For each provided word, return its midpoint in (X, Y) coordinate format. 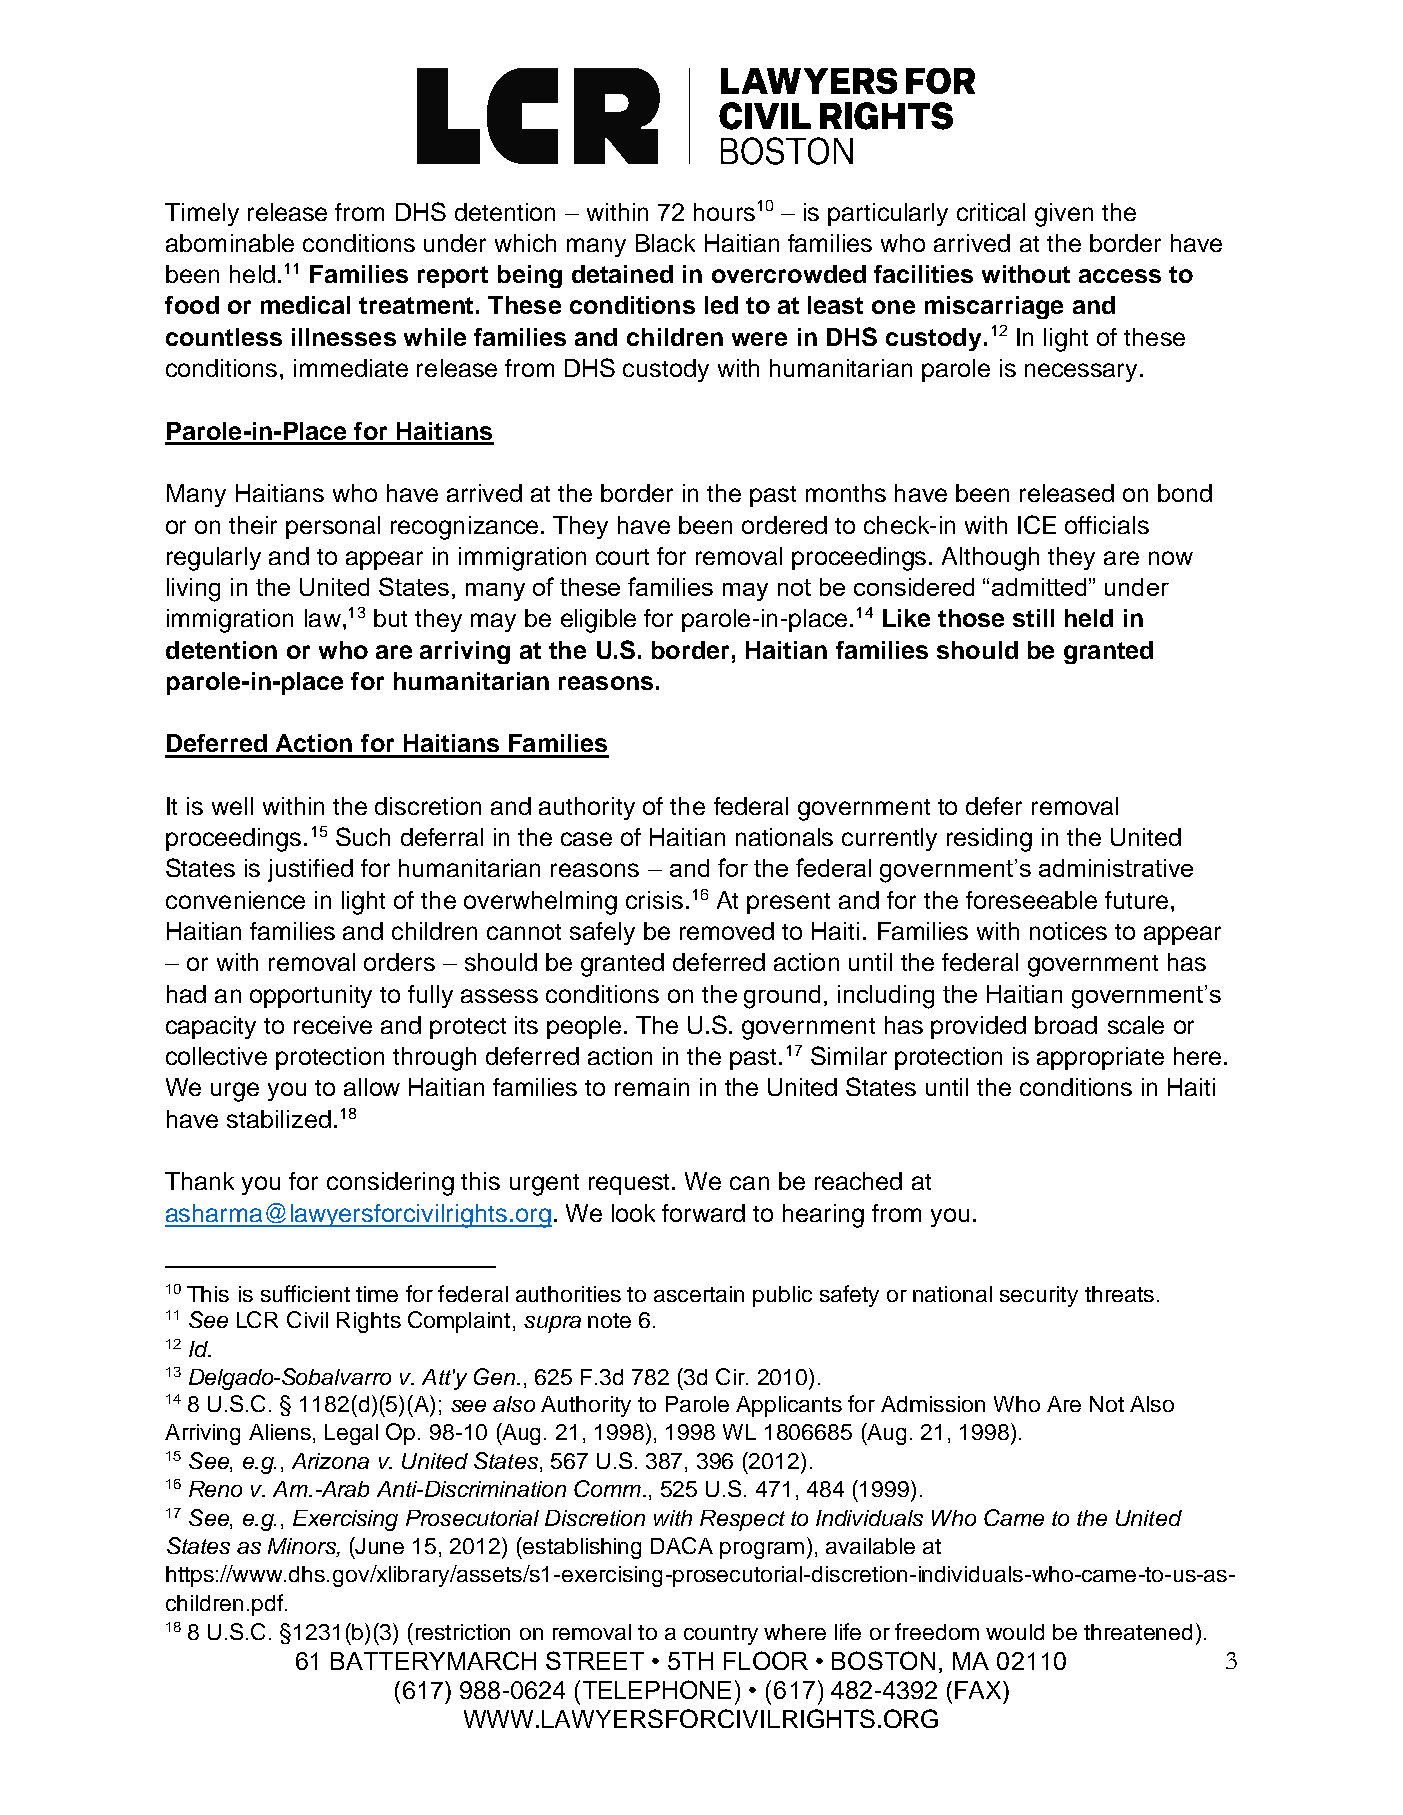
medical (305, 305)
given (1064, 215)
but (390, 618)
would (1015, 1632)
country (721, 1635)
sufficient (305, 1293)
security (1039, 1296)
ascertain (699, 1294)
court (622, 557)
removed (727, 931)
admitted (1039, 587)
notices (1068, 931)
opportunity (311, 996)
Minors (303, 1547)
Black (665, 243)
